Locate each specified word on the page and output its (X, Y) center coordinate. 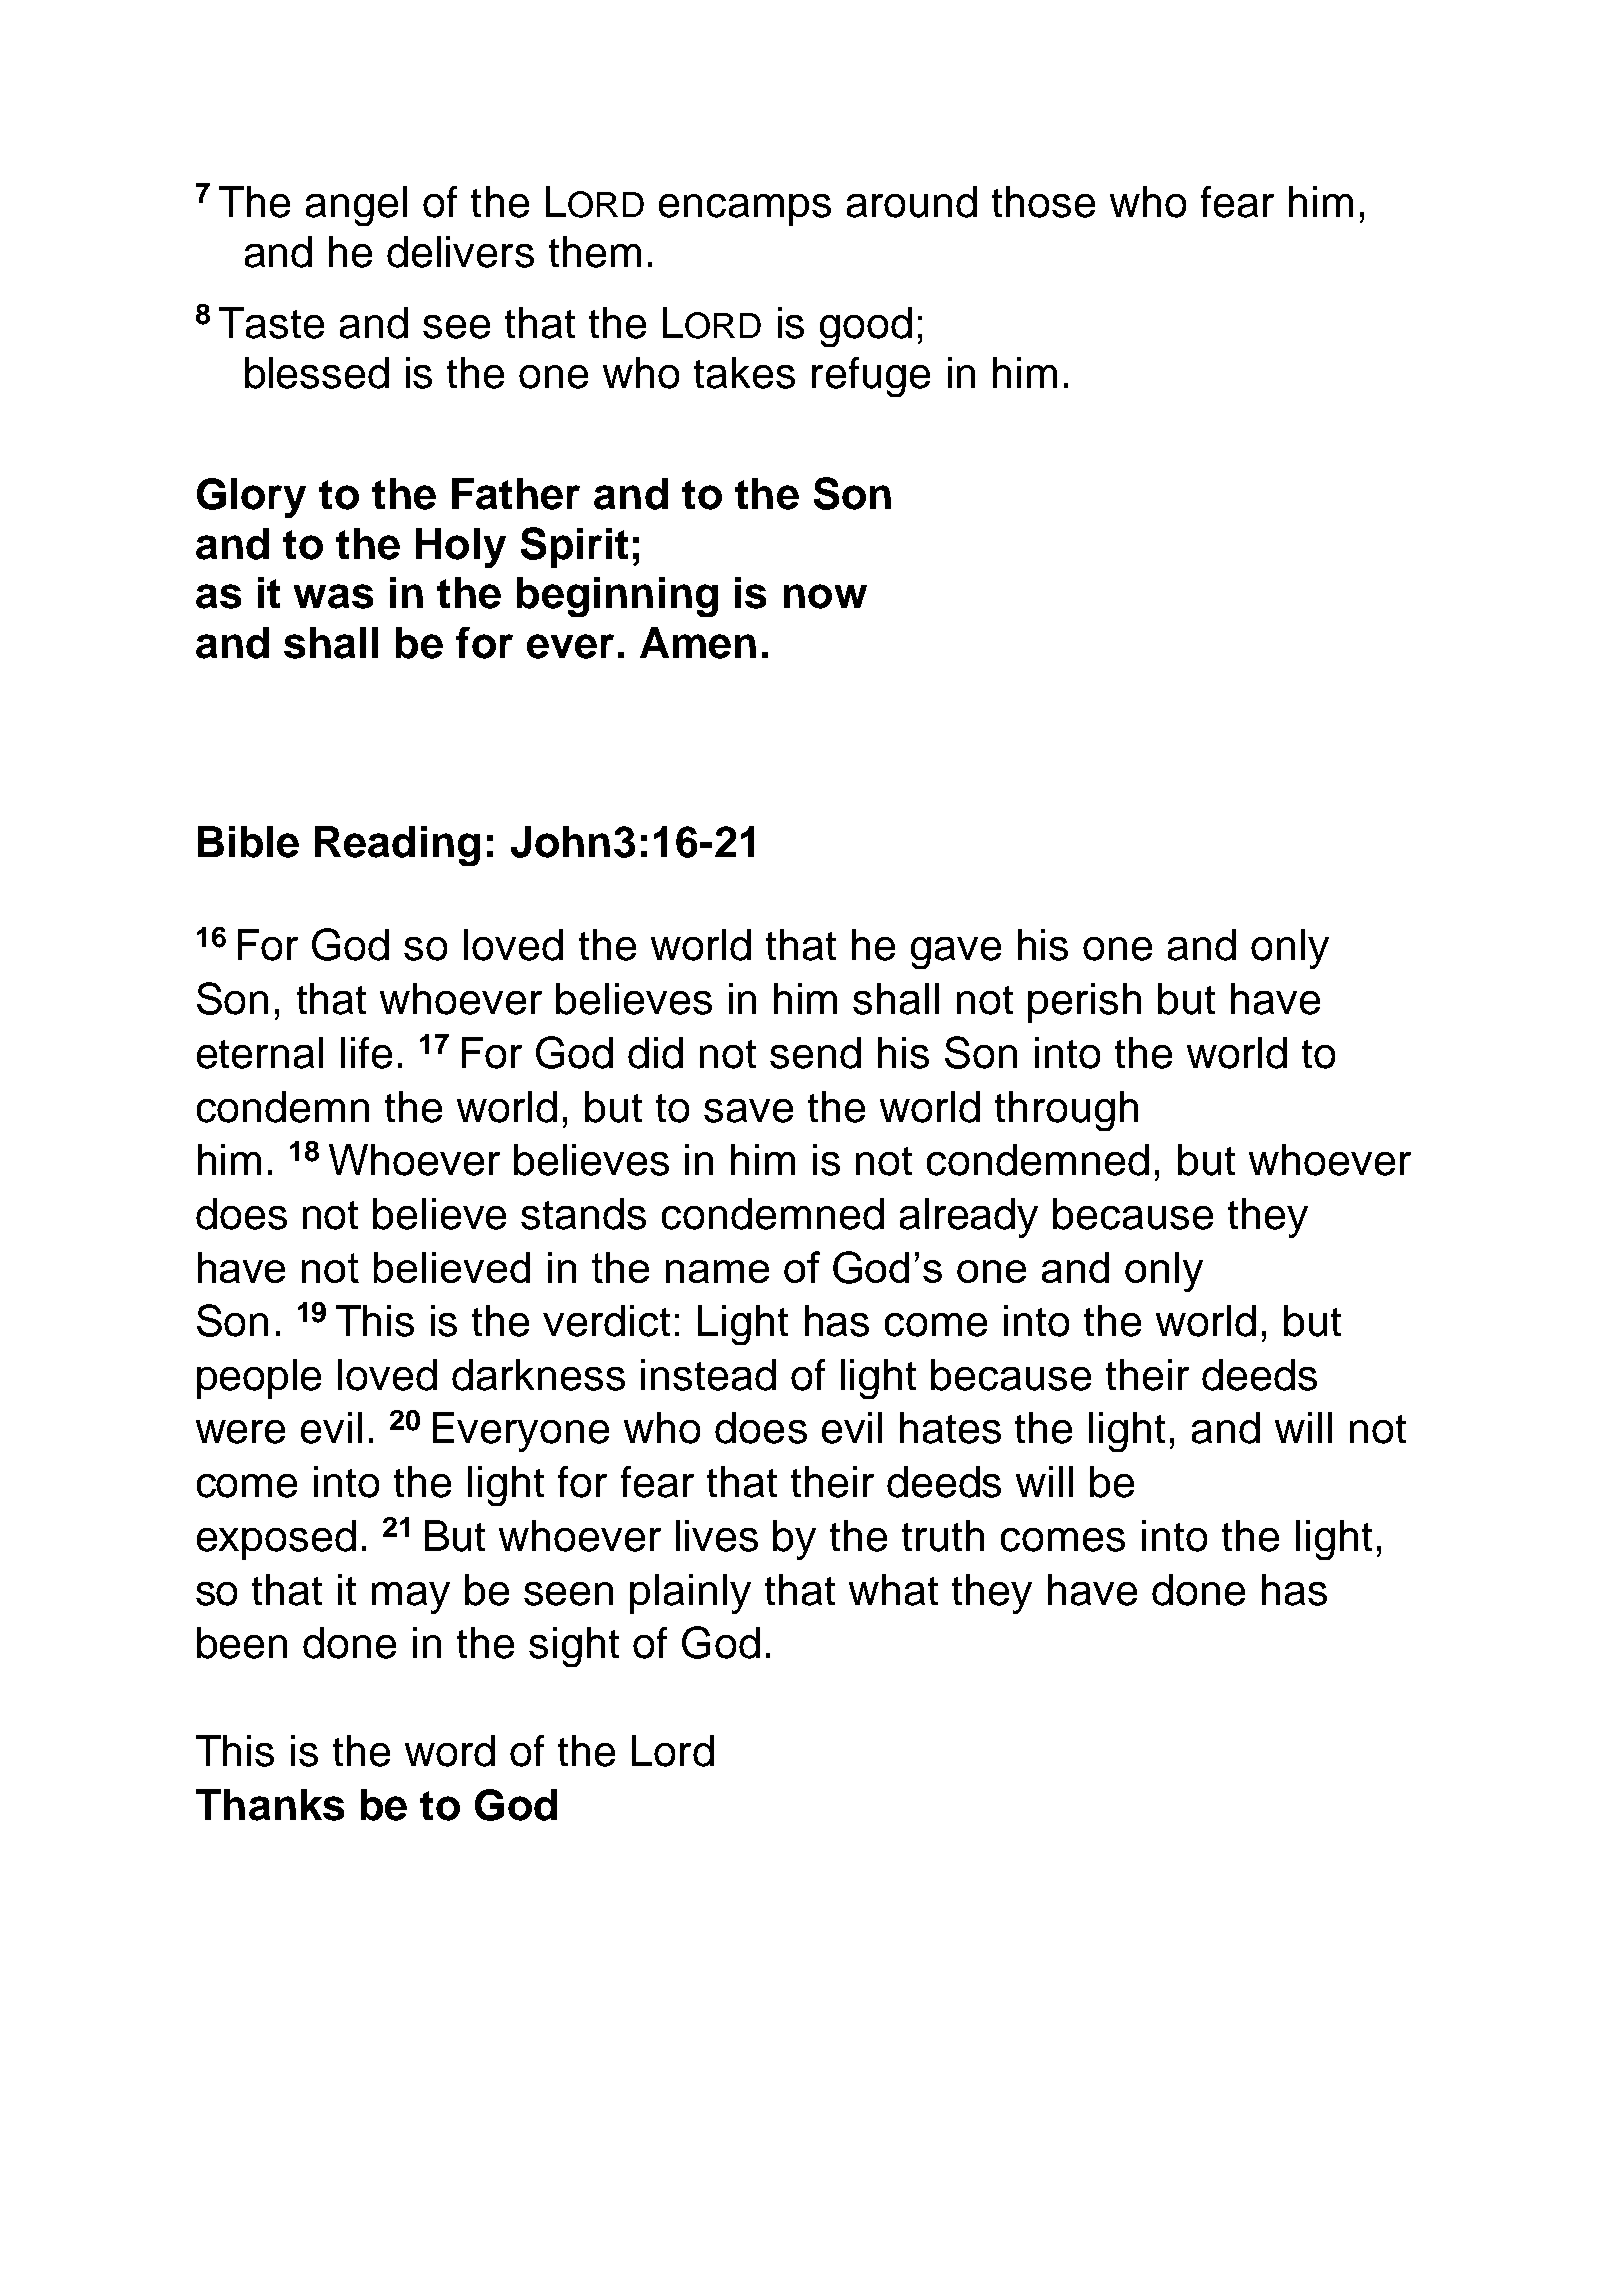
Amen (698, 643)
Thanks (270, 1805)
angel (356, 206)
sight (574, 1647)
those (1043, 202)
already (969, 1218)
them (595, 252)
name (717, 1271)
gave (956, 953)
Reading (397, 846)
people (259, 1379)
